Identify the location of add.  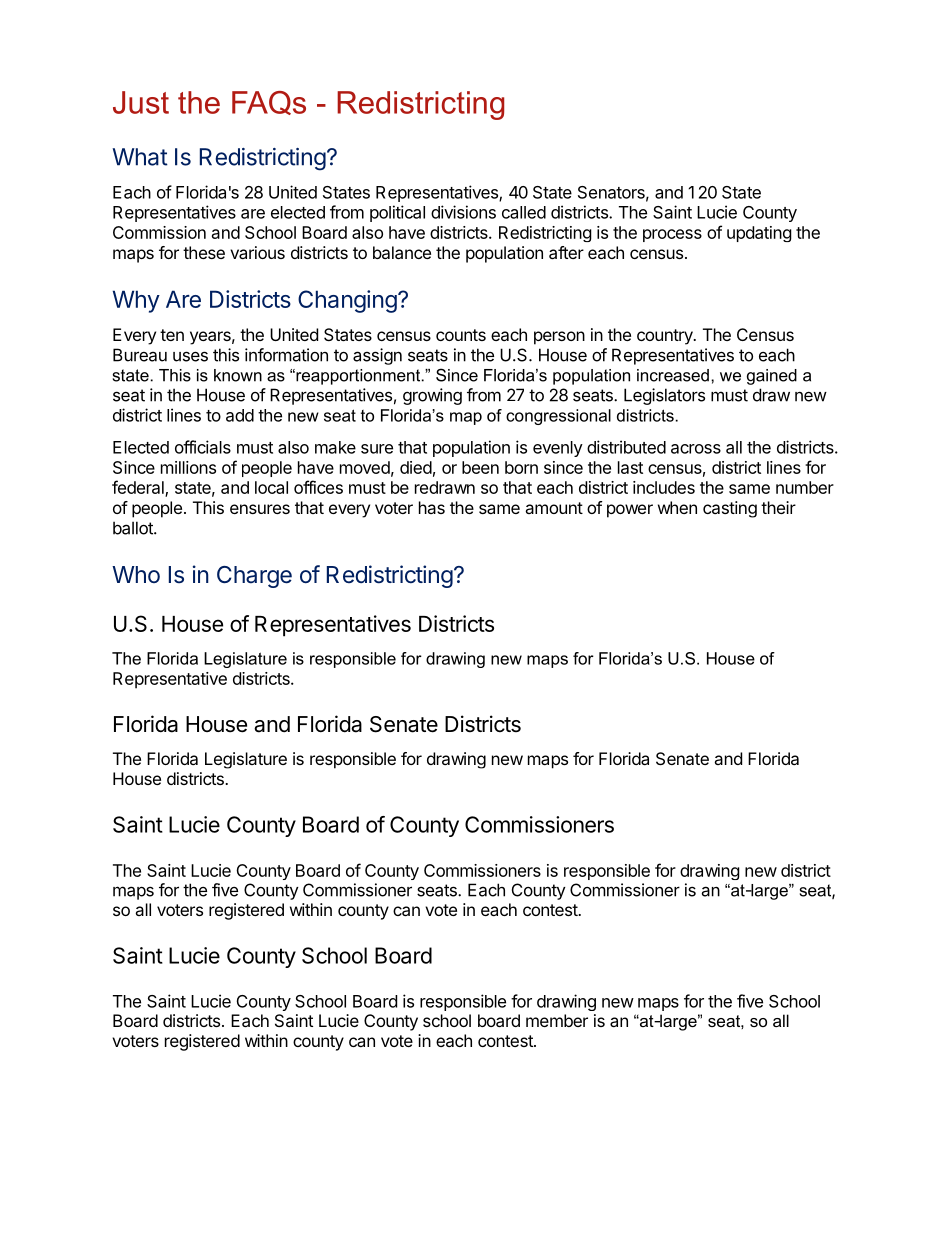
(240, 415).
